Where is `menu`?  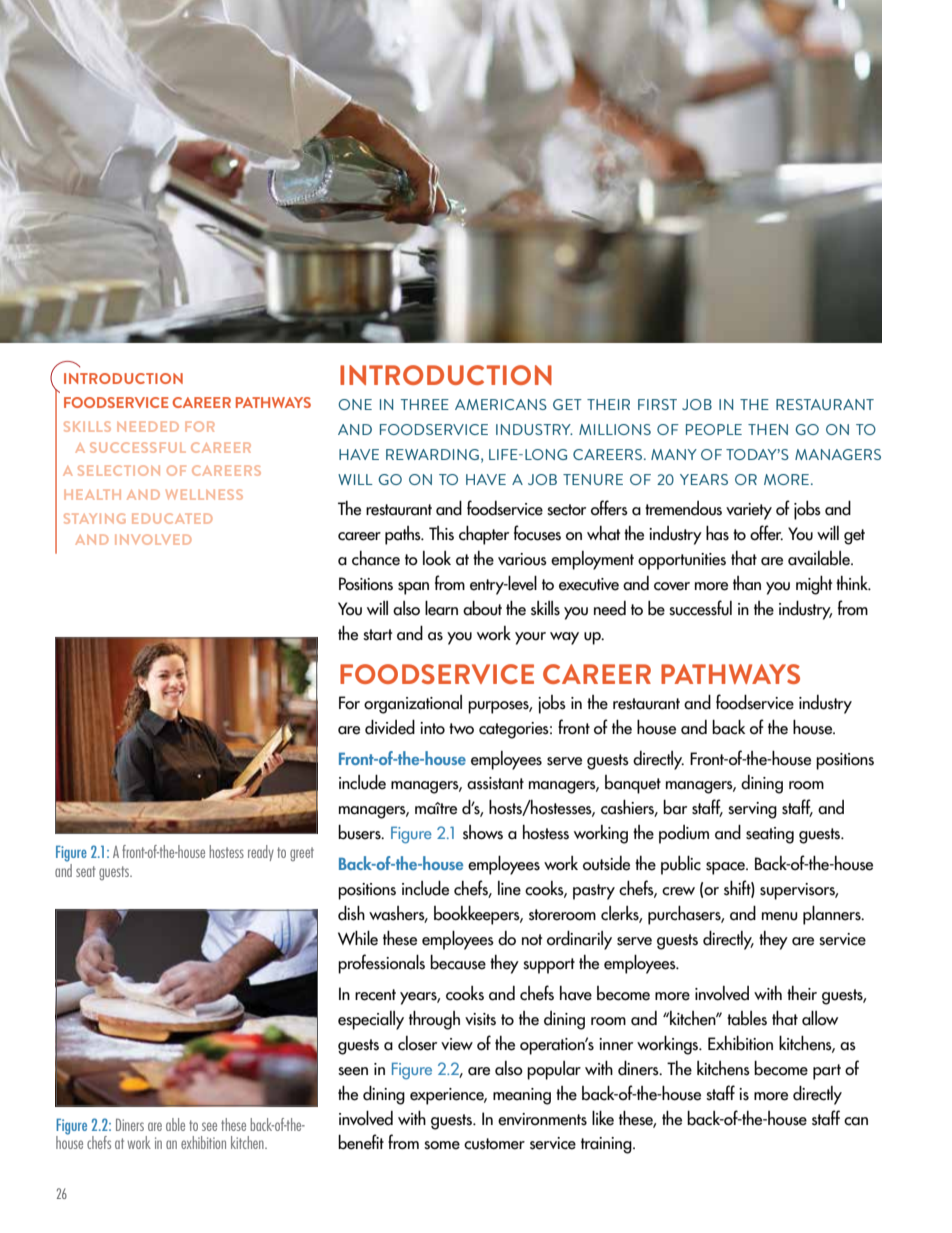 menu is located at coordinates (780, 916).
